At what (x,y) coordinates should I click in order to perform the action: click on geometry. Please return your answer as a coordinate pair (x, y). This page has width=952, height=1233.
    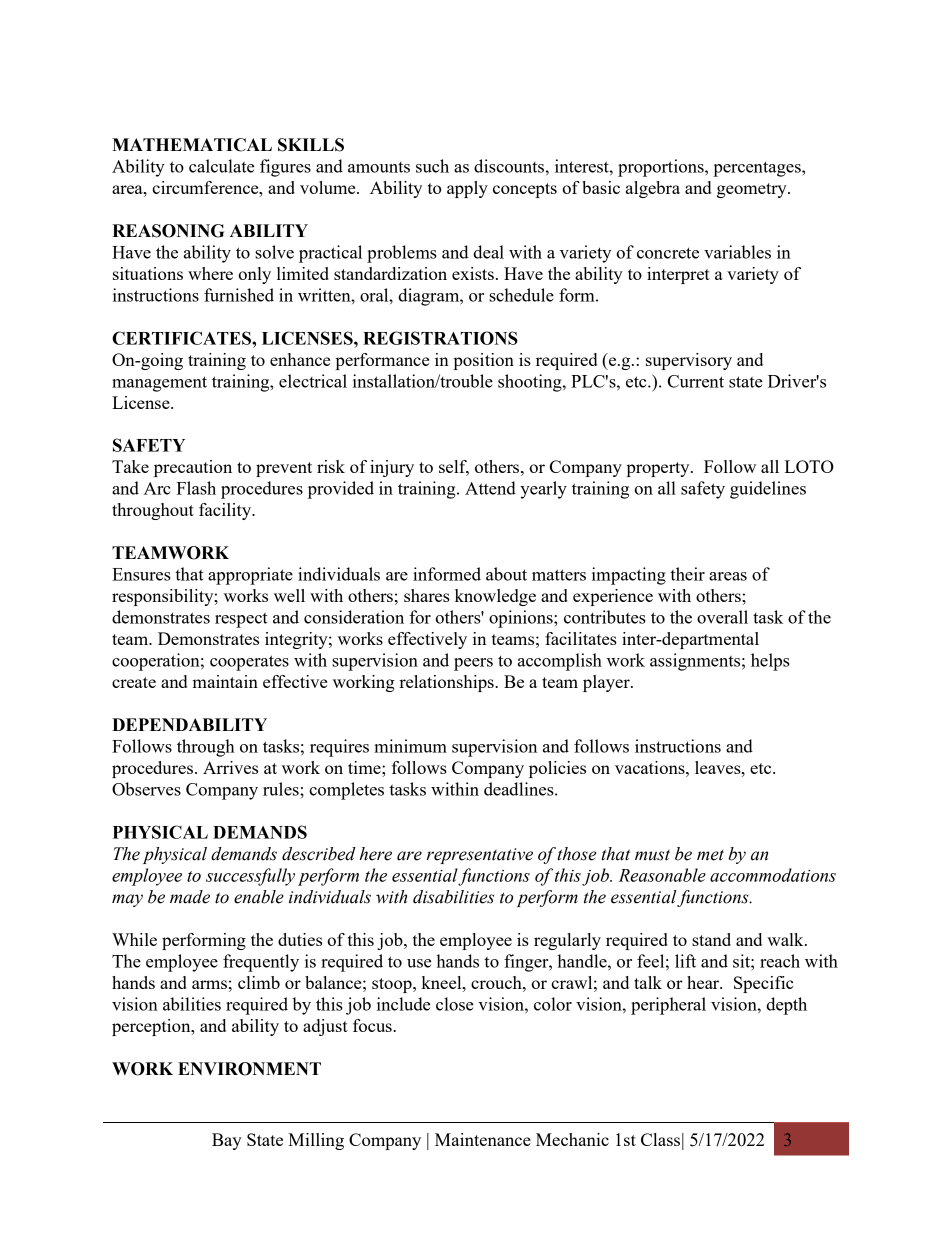
    Looking at the image, I should click on (753, 190).
